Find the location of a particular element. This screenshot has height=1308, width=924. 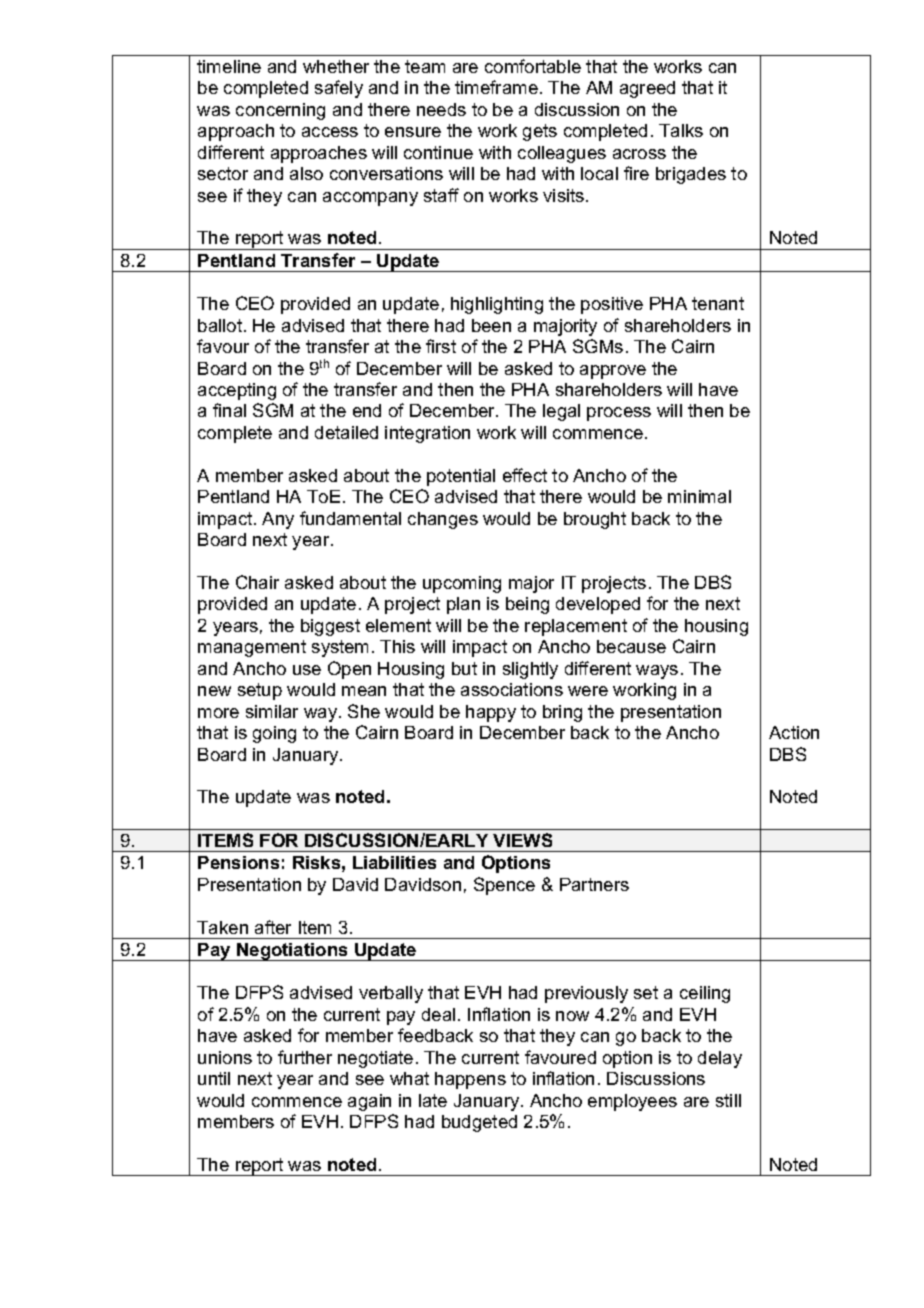

going is located at coordinates (274, 734).
